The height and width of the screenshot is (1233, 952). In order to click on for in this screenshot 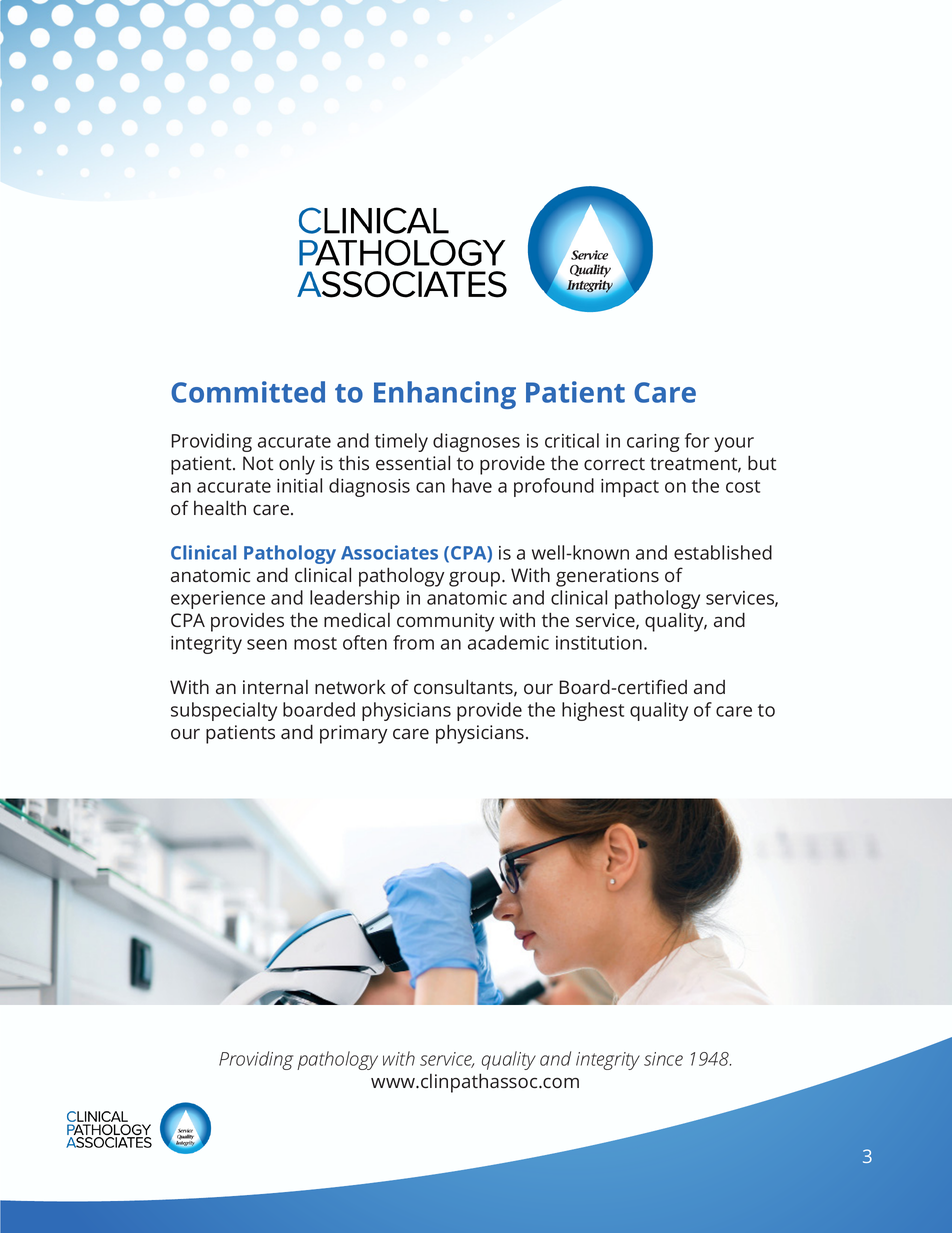, I will do `click(697, 440)`.
